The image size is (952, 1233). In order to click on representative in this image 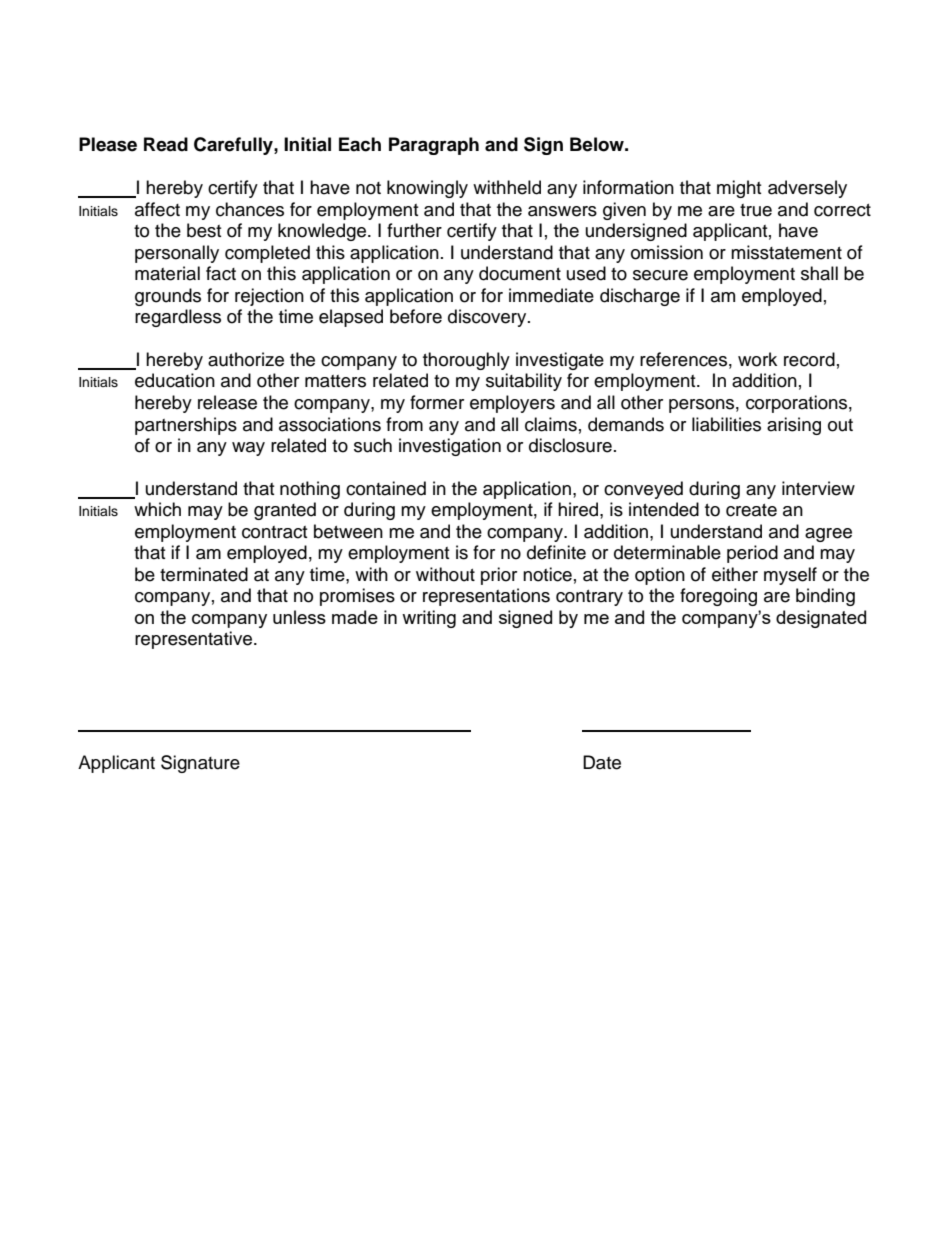, I will do `click(195, 640)`.
